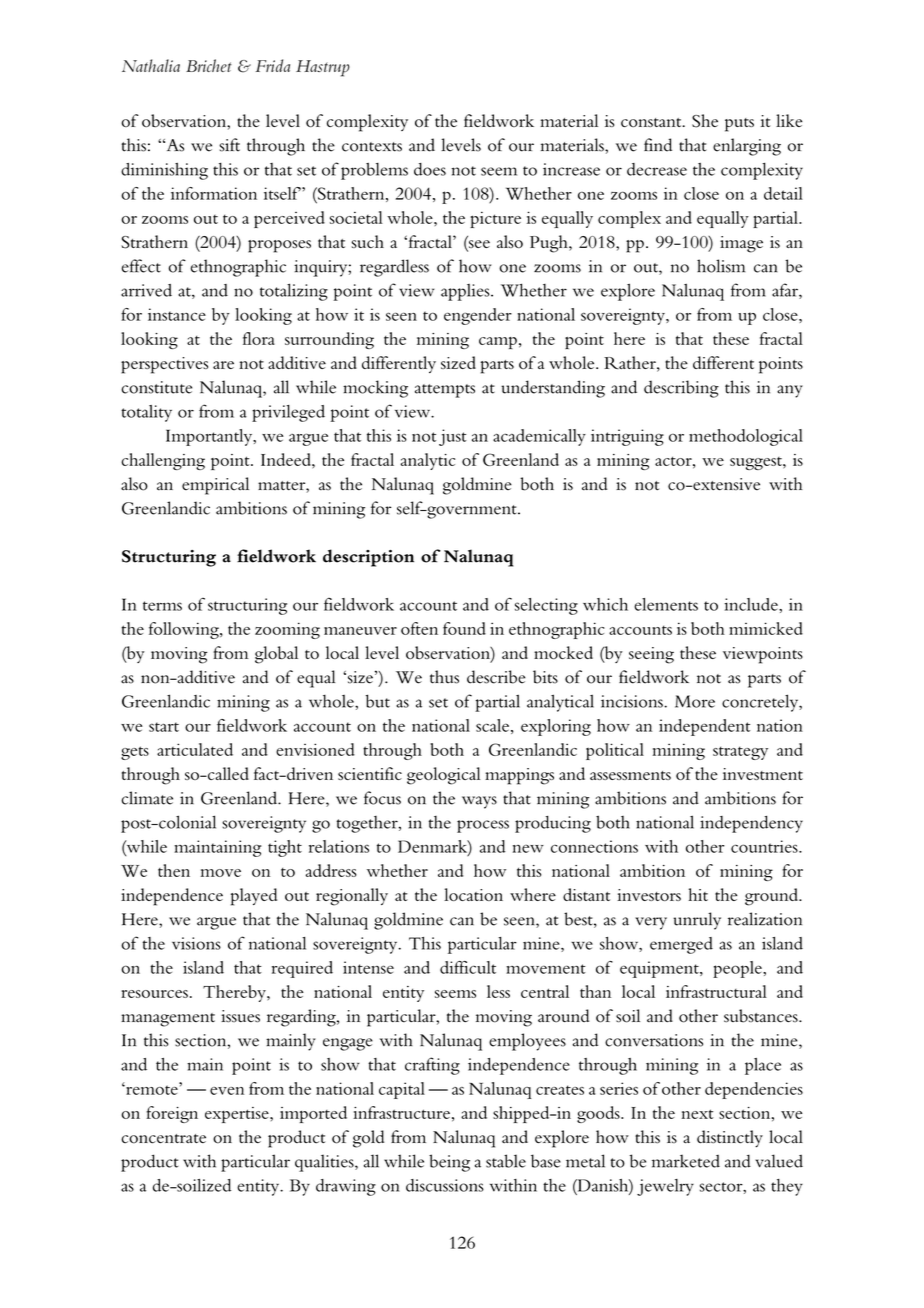 The height and width of the page is (1308, 924). I want to click on expertise, so click(238, 1115).
